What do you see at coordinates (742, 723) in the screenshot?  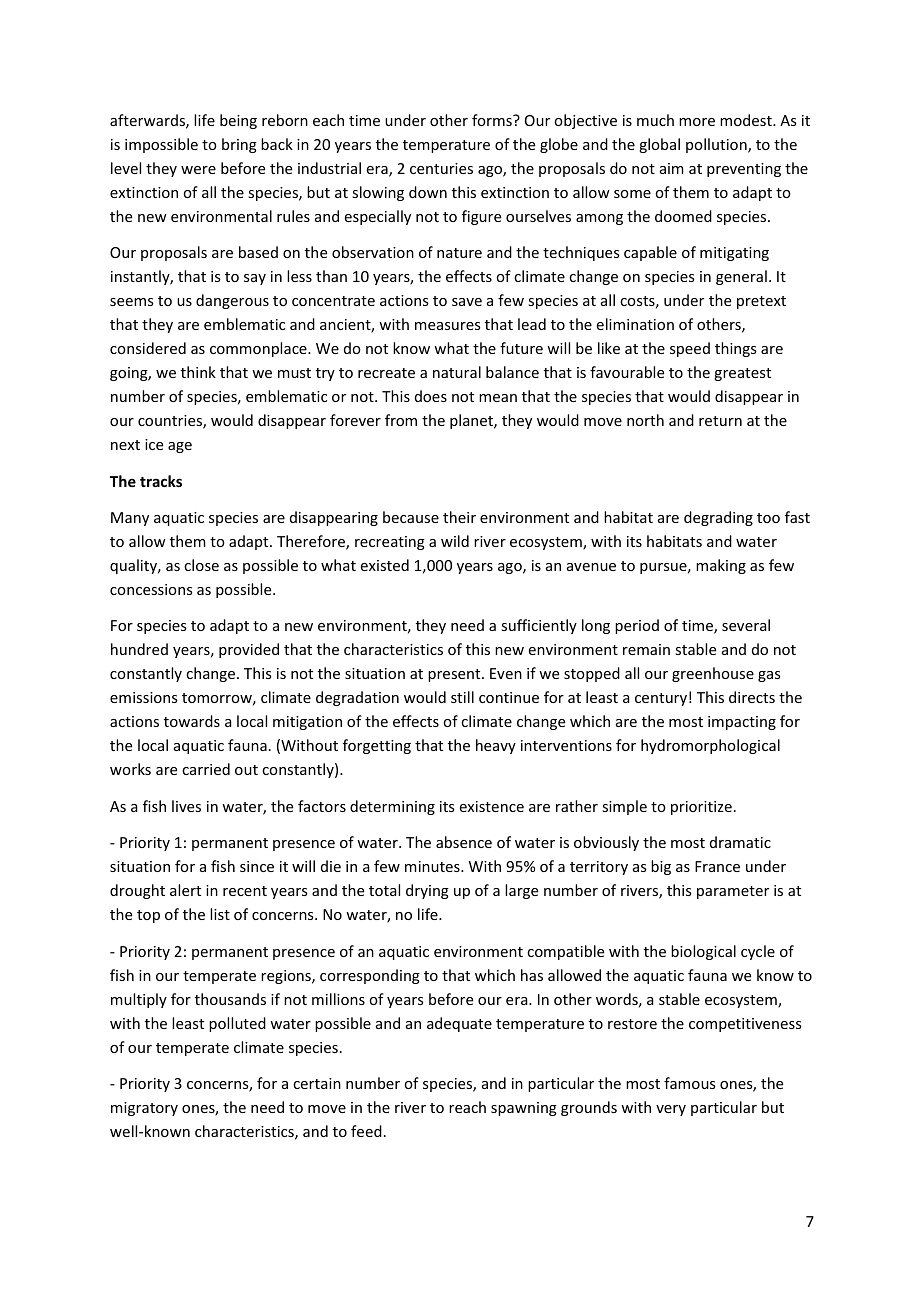 I see `impacting` at bounding box center [742, 723].
